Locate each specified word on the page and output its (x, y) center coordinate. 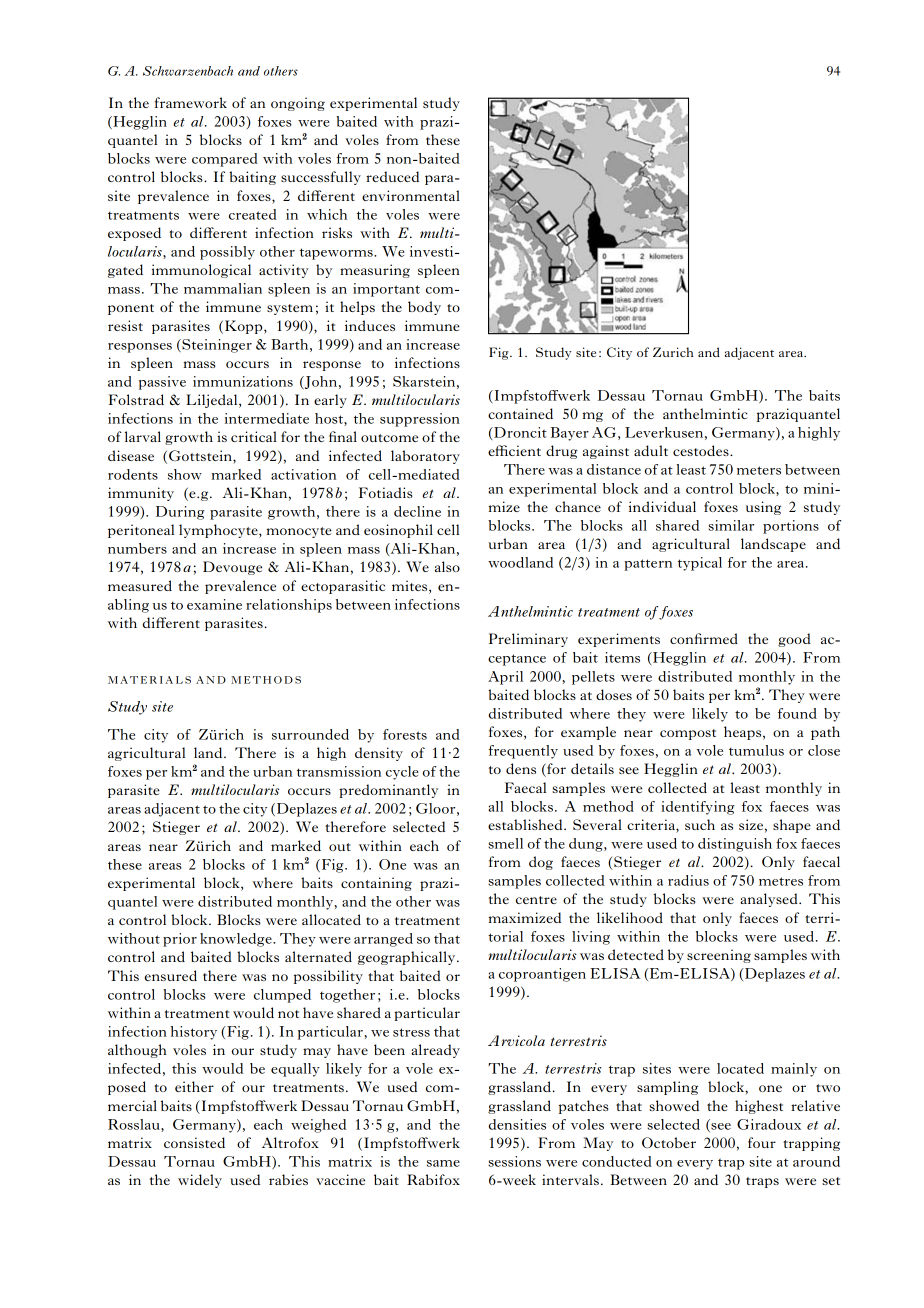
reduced (392, 176)
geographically (408, 958)
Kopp (245, 327)
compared (225, 160)
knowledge (237, 940)
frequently (523, 752)
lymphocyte (219, 531)
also (447, 566)
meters (759, 470)
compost (688, 734)
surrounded (310, 734)
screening (719, 956)
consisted (194, 1142)
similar (731, 525)
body (424, 308)
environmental (411, 195)
